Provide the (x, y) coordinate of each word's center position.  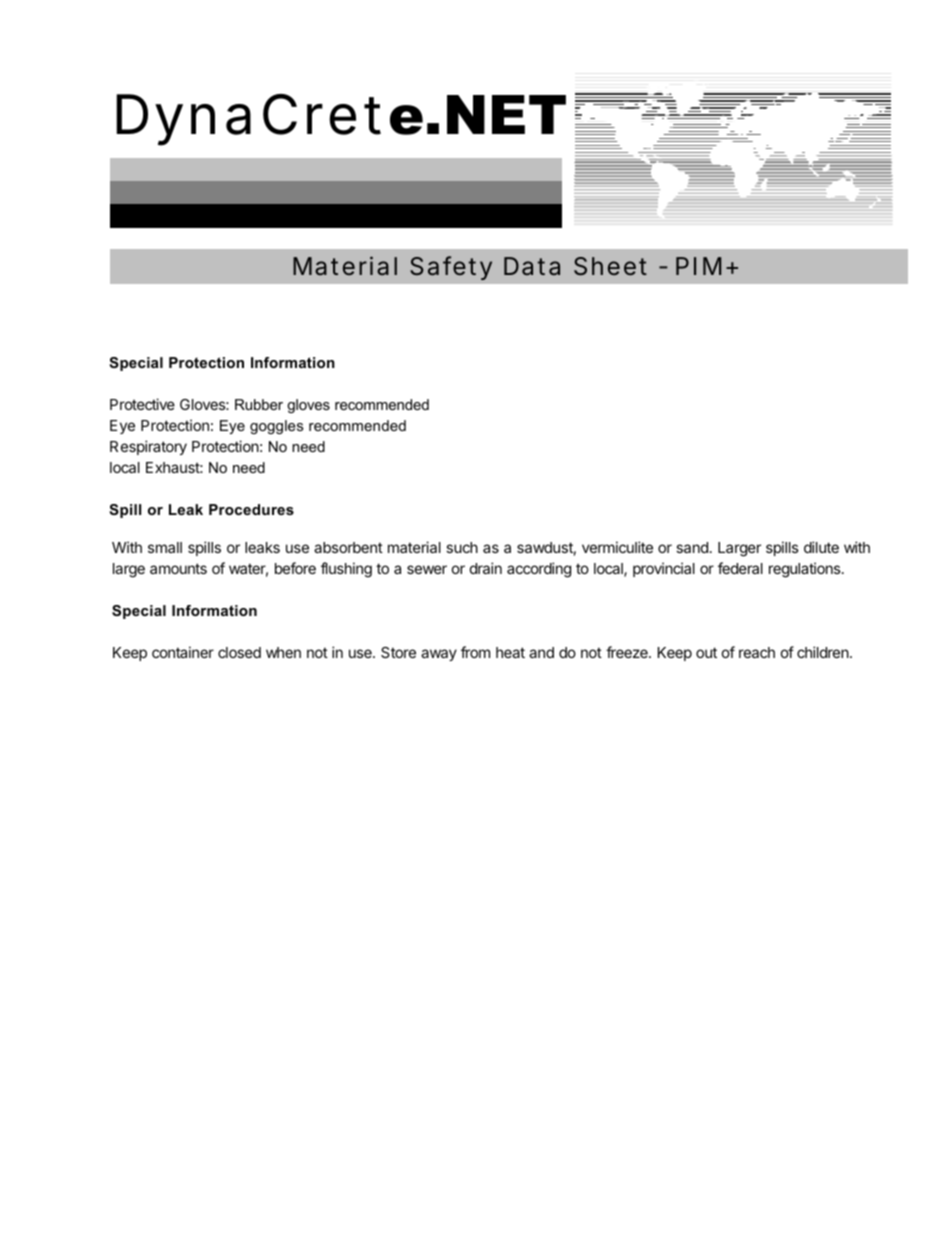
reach (757, 652)
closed (239, 652)
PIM (698, 266)
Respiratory (148, 447)
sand (692, 547)
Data (532, 266)
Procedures (251, 509)
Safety (451, 268)
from (475, 652)
